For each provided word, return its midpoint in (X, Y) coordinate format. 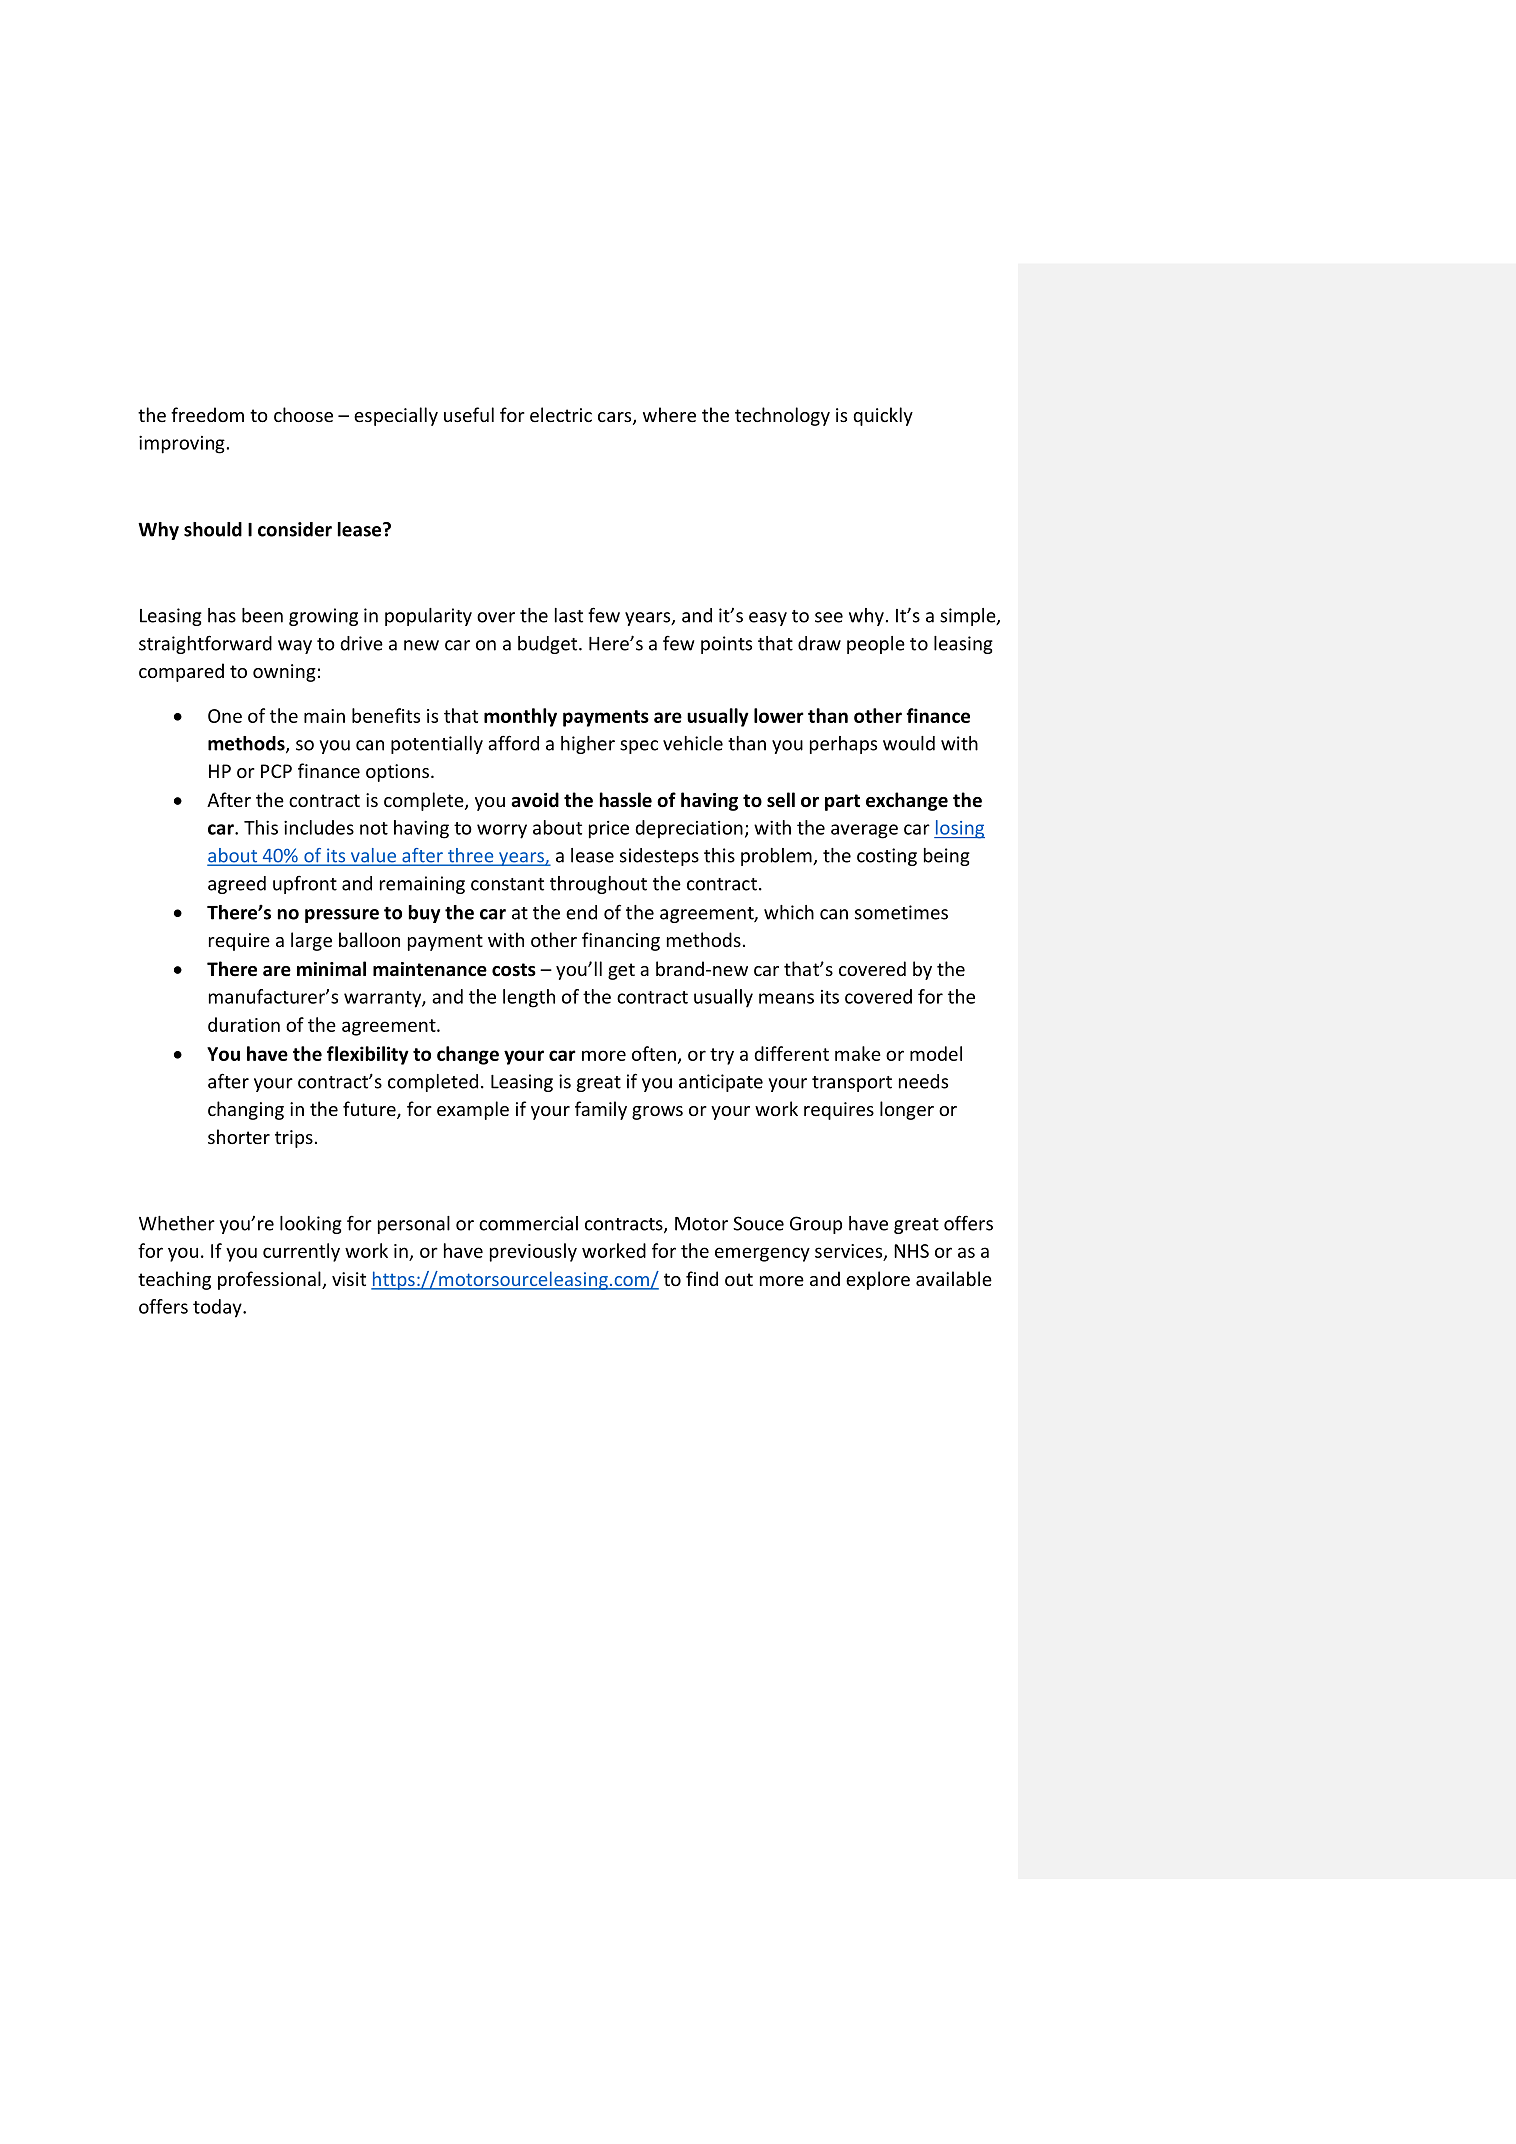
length (529, 998)
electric (561, 414)
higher (588, 745)
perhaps (843, 745)
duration (244, 1024)
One (225, 716)
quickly (883, 416)
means (786, 998)
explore (878, 1280)
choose (303, 414)
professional (270, 1280)
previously (533, 1252)
